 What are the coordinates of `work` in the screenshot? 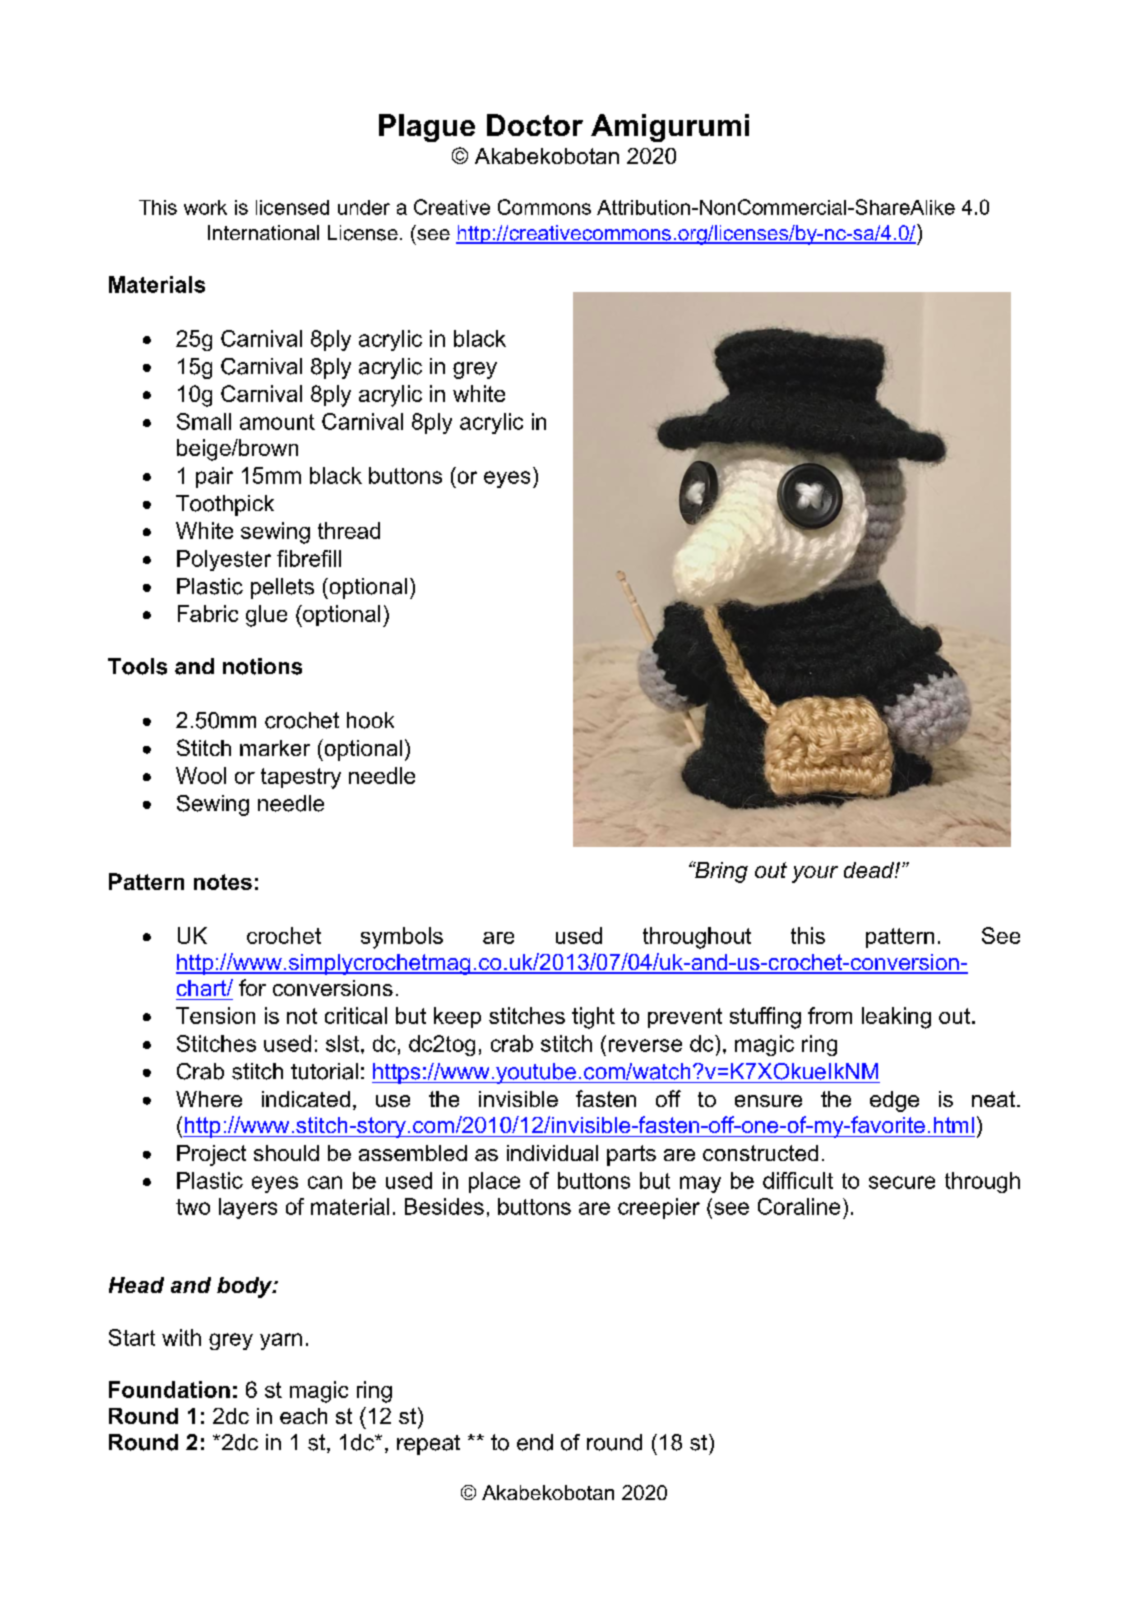 It's located at (205, 207).
